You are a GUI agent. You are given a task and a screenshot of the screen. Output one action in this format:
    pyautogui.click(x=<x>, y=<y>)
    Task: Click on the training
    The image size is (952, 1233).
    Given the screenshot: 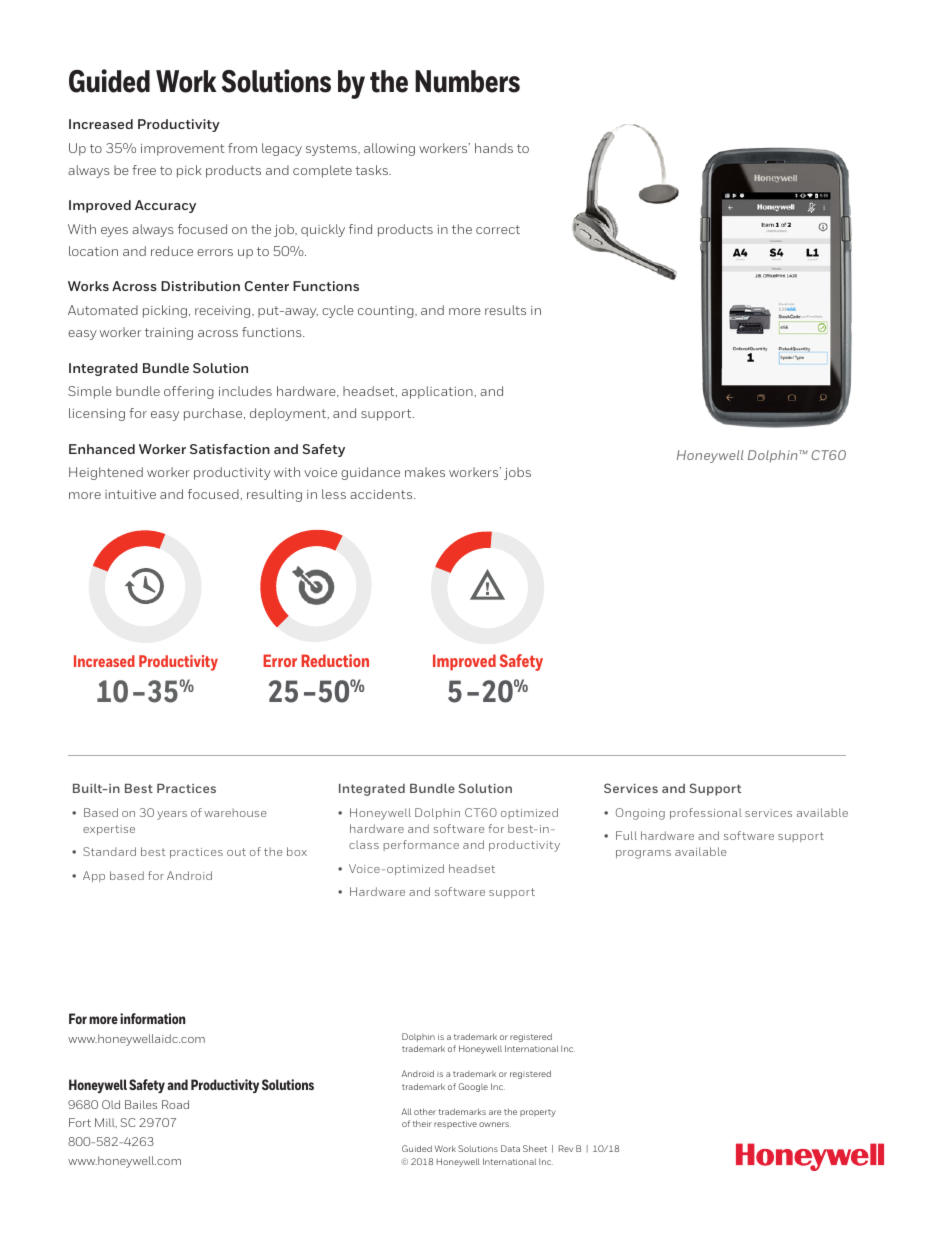 What is the action you would take?
    pyautogui.click(x=169, y=334)
